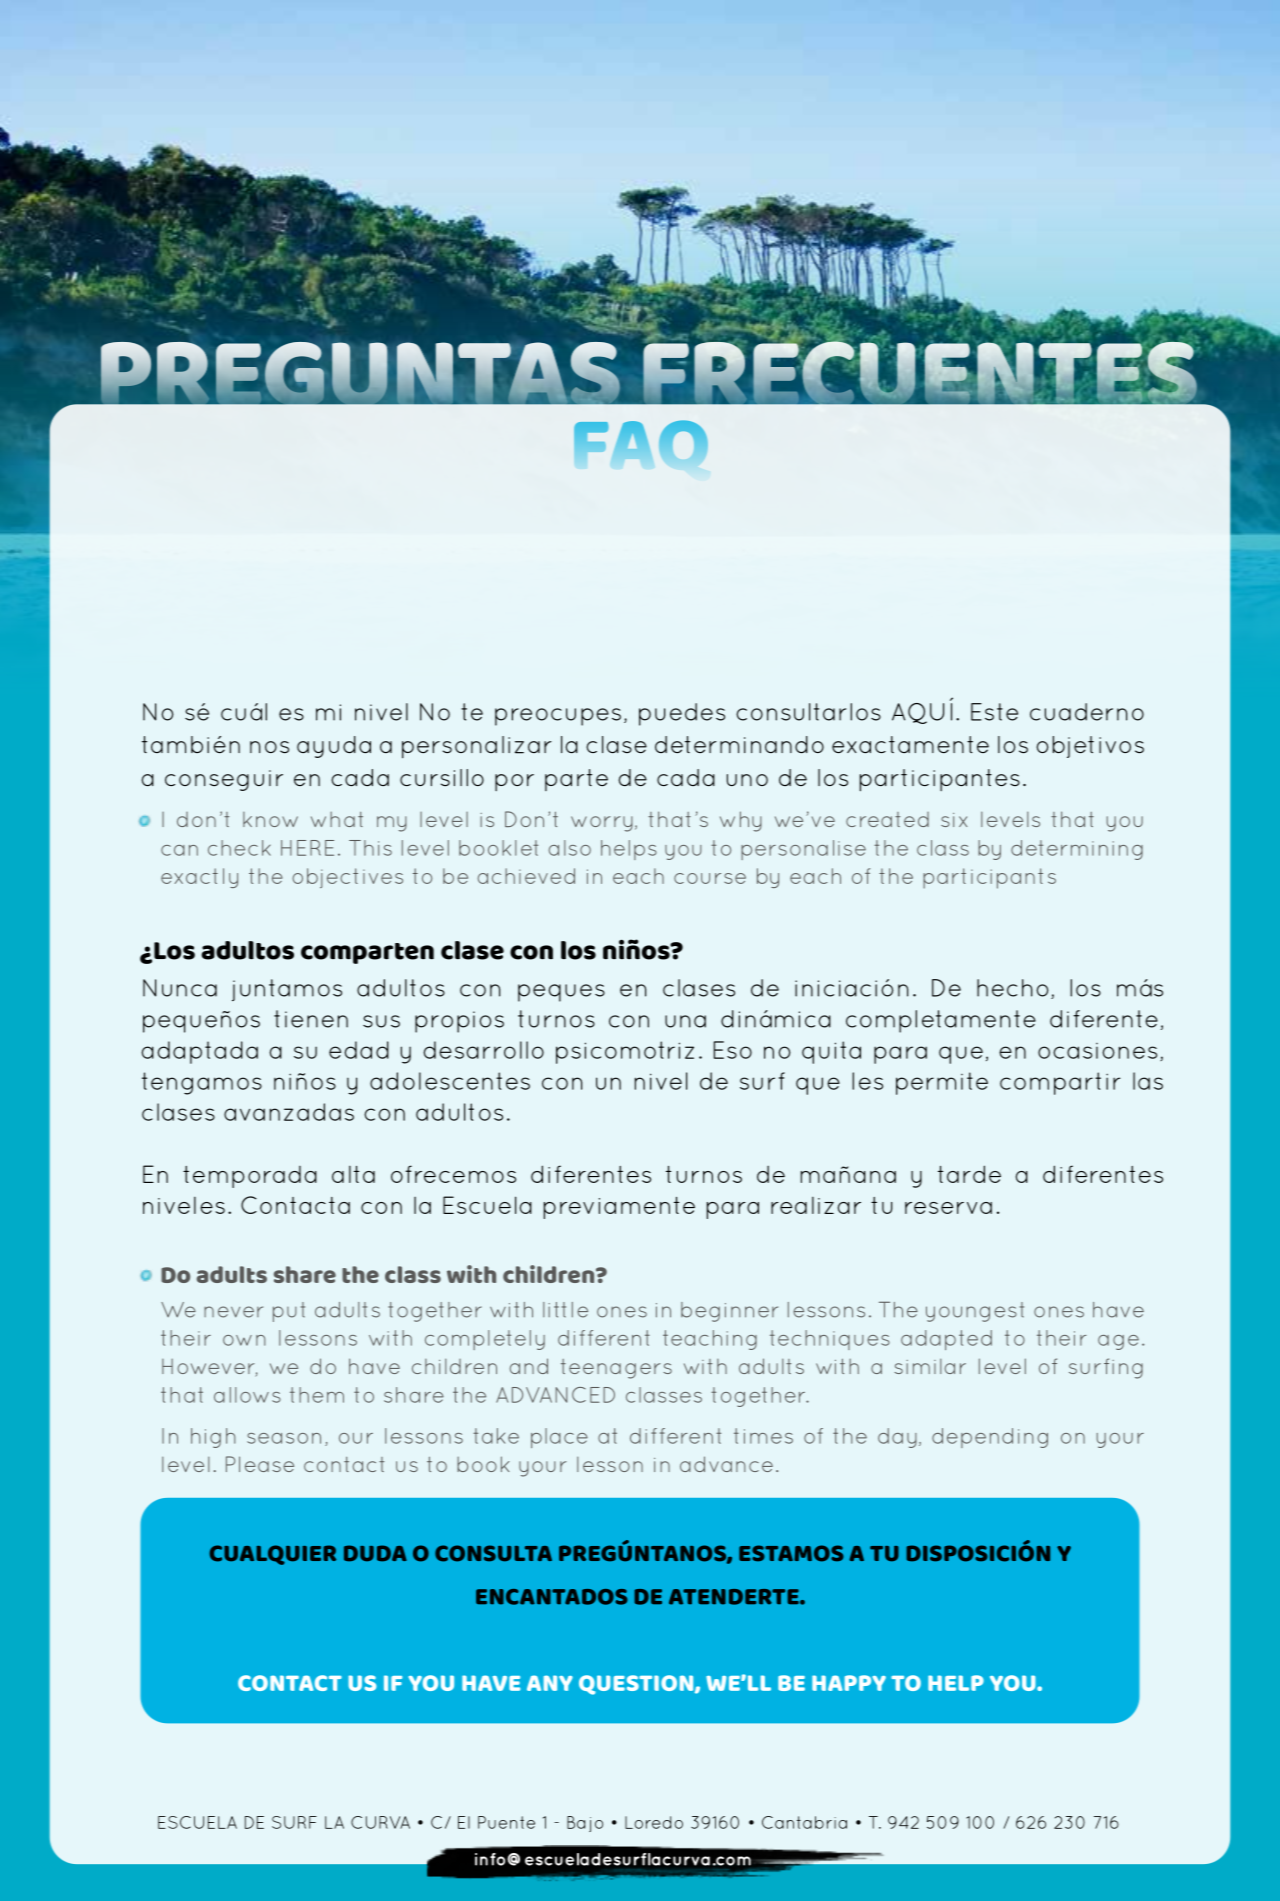 This page has width=1280, height=1901. Describe the element at coordinates (550, 1683) in the page. I see `ANY` at that location.
